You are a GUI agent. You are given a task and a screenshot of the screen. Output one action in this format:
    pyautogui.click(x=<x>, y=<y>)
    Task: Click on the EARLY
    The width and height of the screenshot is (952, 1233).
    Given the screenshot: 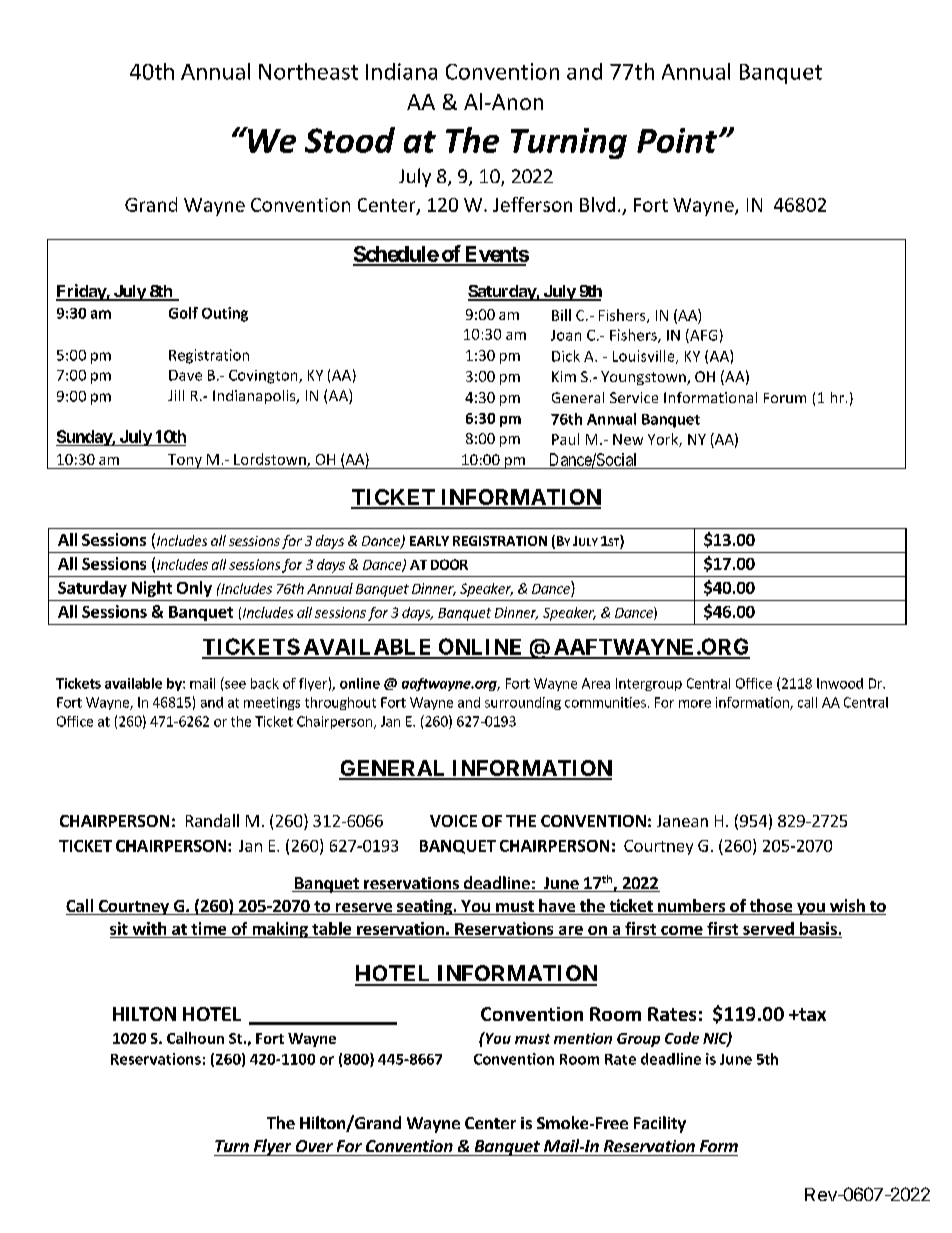 What is the action you would take?
    pyautogui.click(x=429, y=541)
